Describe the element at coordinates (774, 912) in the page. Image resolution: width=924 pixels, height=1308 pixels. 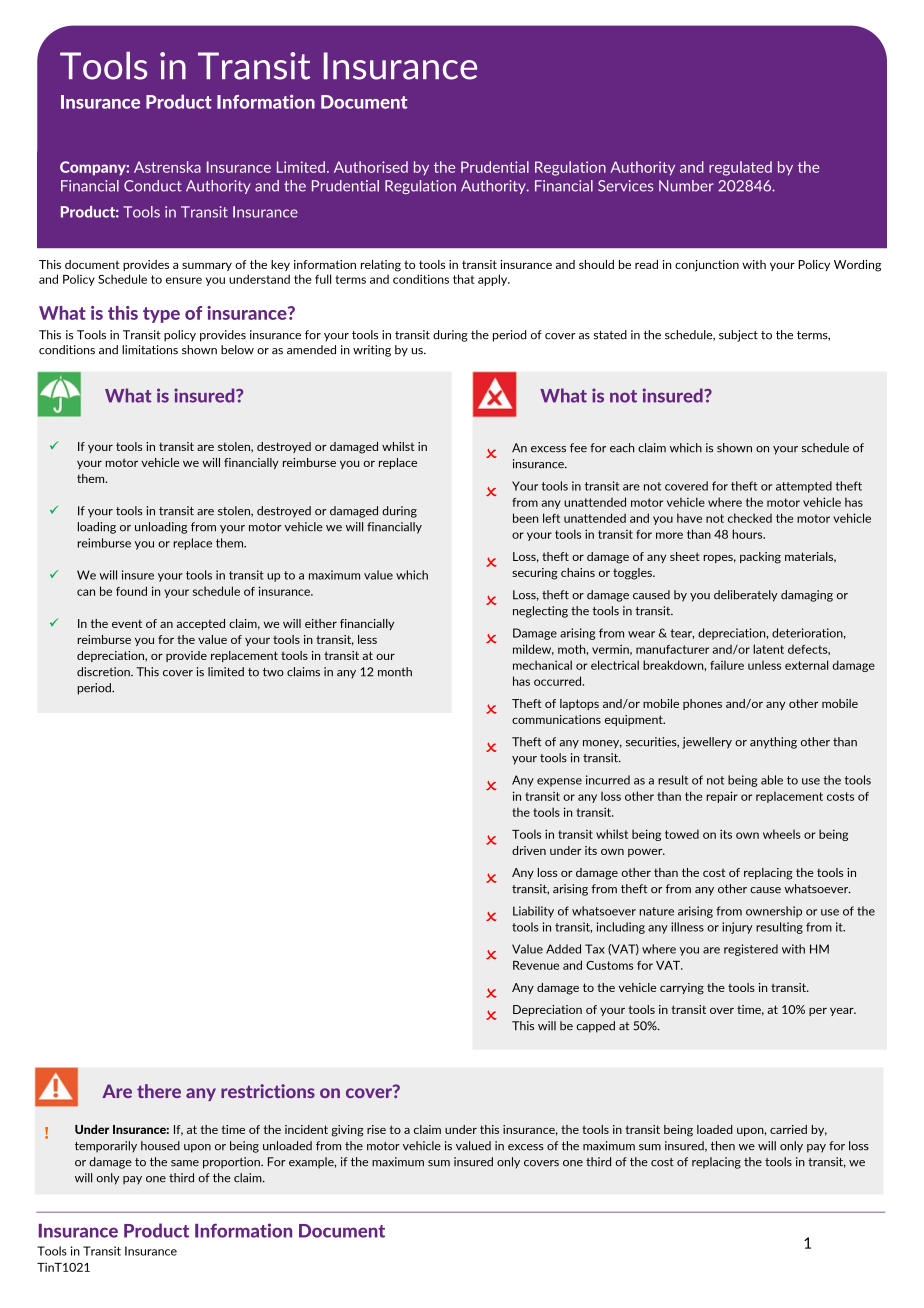
I see `ownership` at that location.
